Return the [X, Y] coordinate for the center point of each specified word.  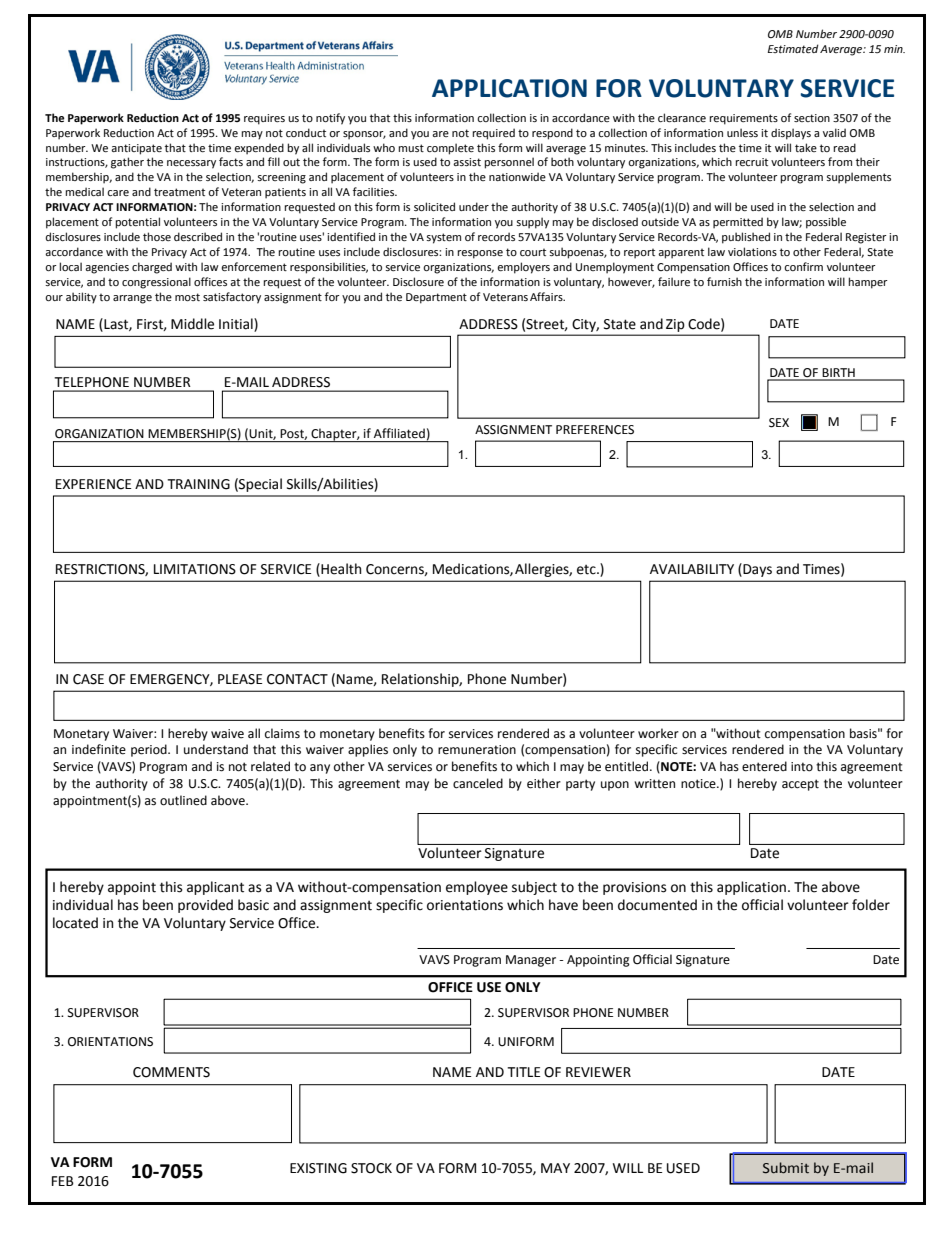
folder [871, 905]
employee [477, 888]
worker [658, 733]
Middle [192, 324]
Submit [786, 1168]
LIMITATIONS [195, 569]
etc [587, 570]
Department [436, 298]
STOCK [371, 1168]
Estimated [793, 48]
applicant [215, 888]
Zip [675, 325]
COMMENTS [171, 1072]
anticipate [136, 149]
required [493, 134]
